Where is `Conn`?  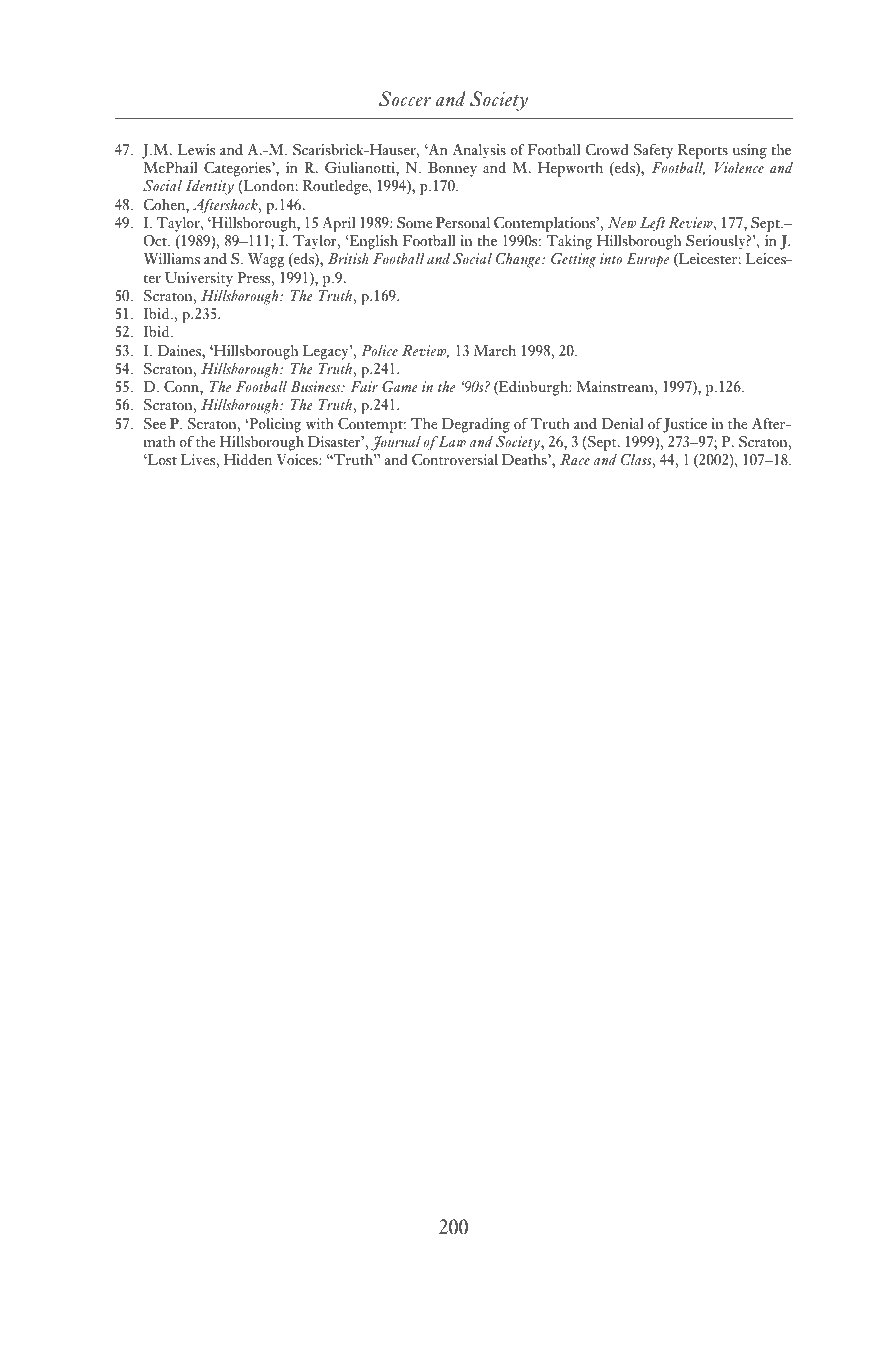
Conn is located at coordinates (182, 387).
